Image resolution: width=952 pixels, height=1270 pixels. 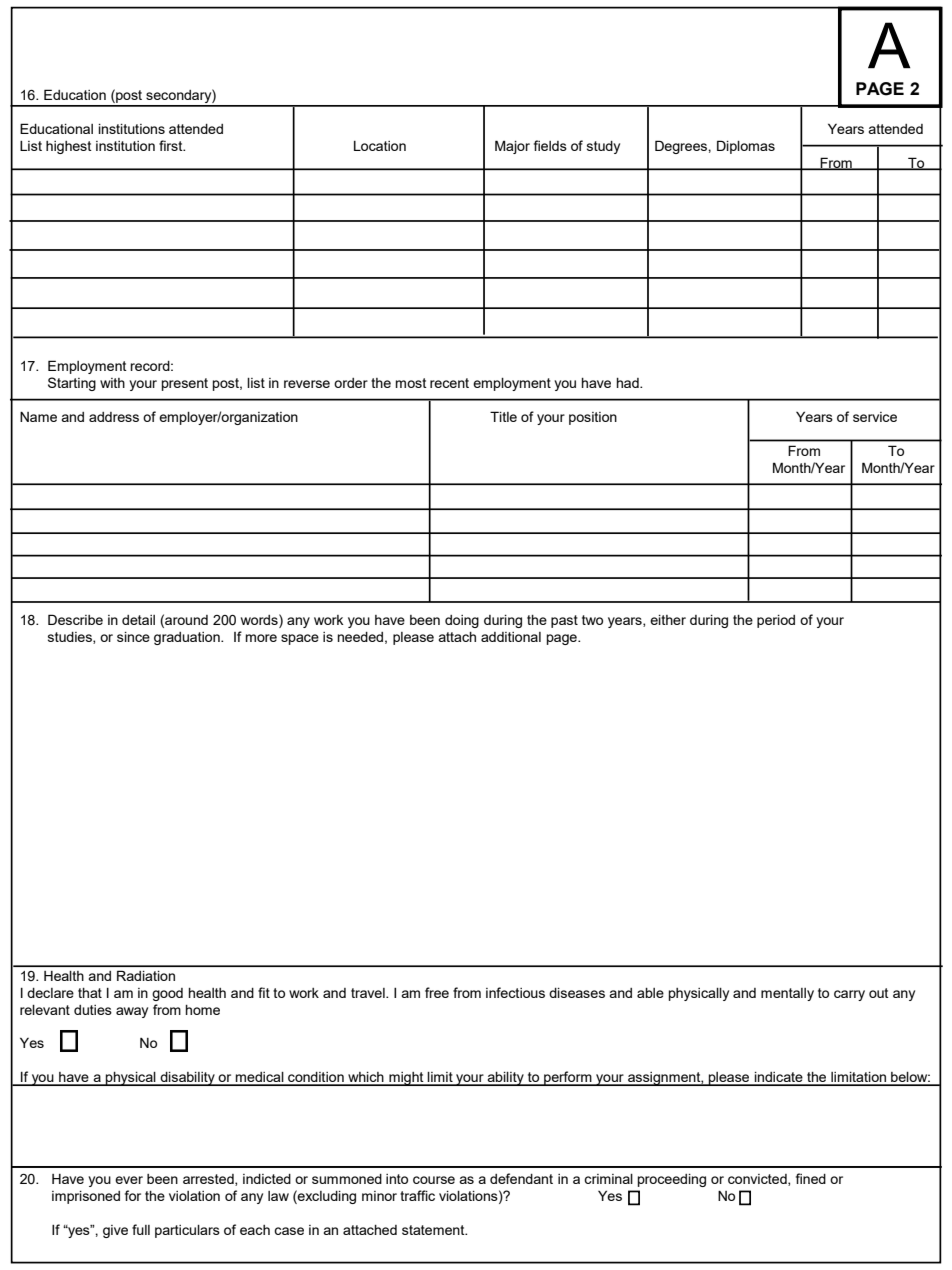 I want to click on Major, so click(x=512, y=147).
